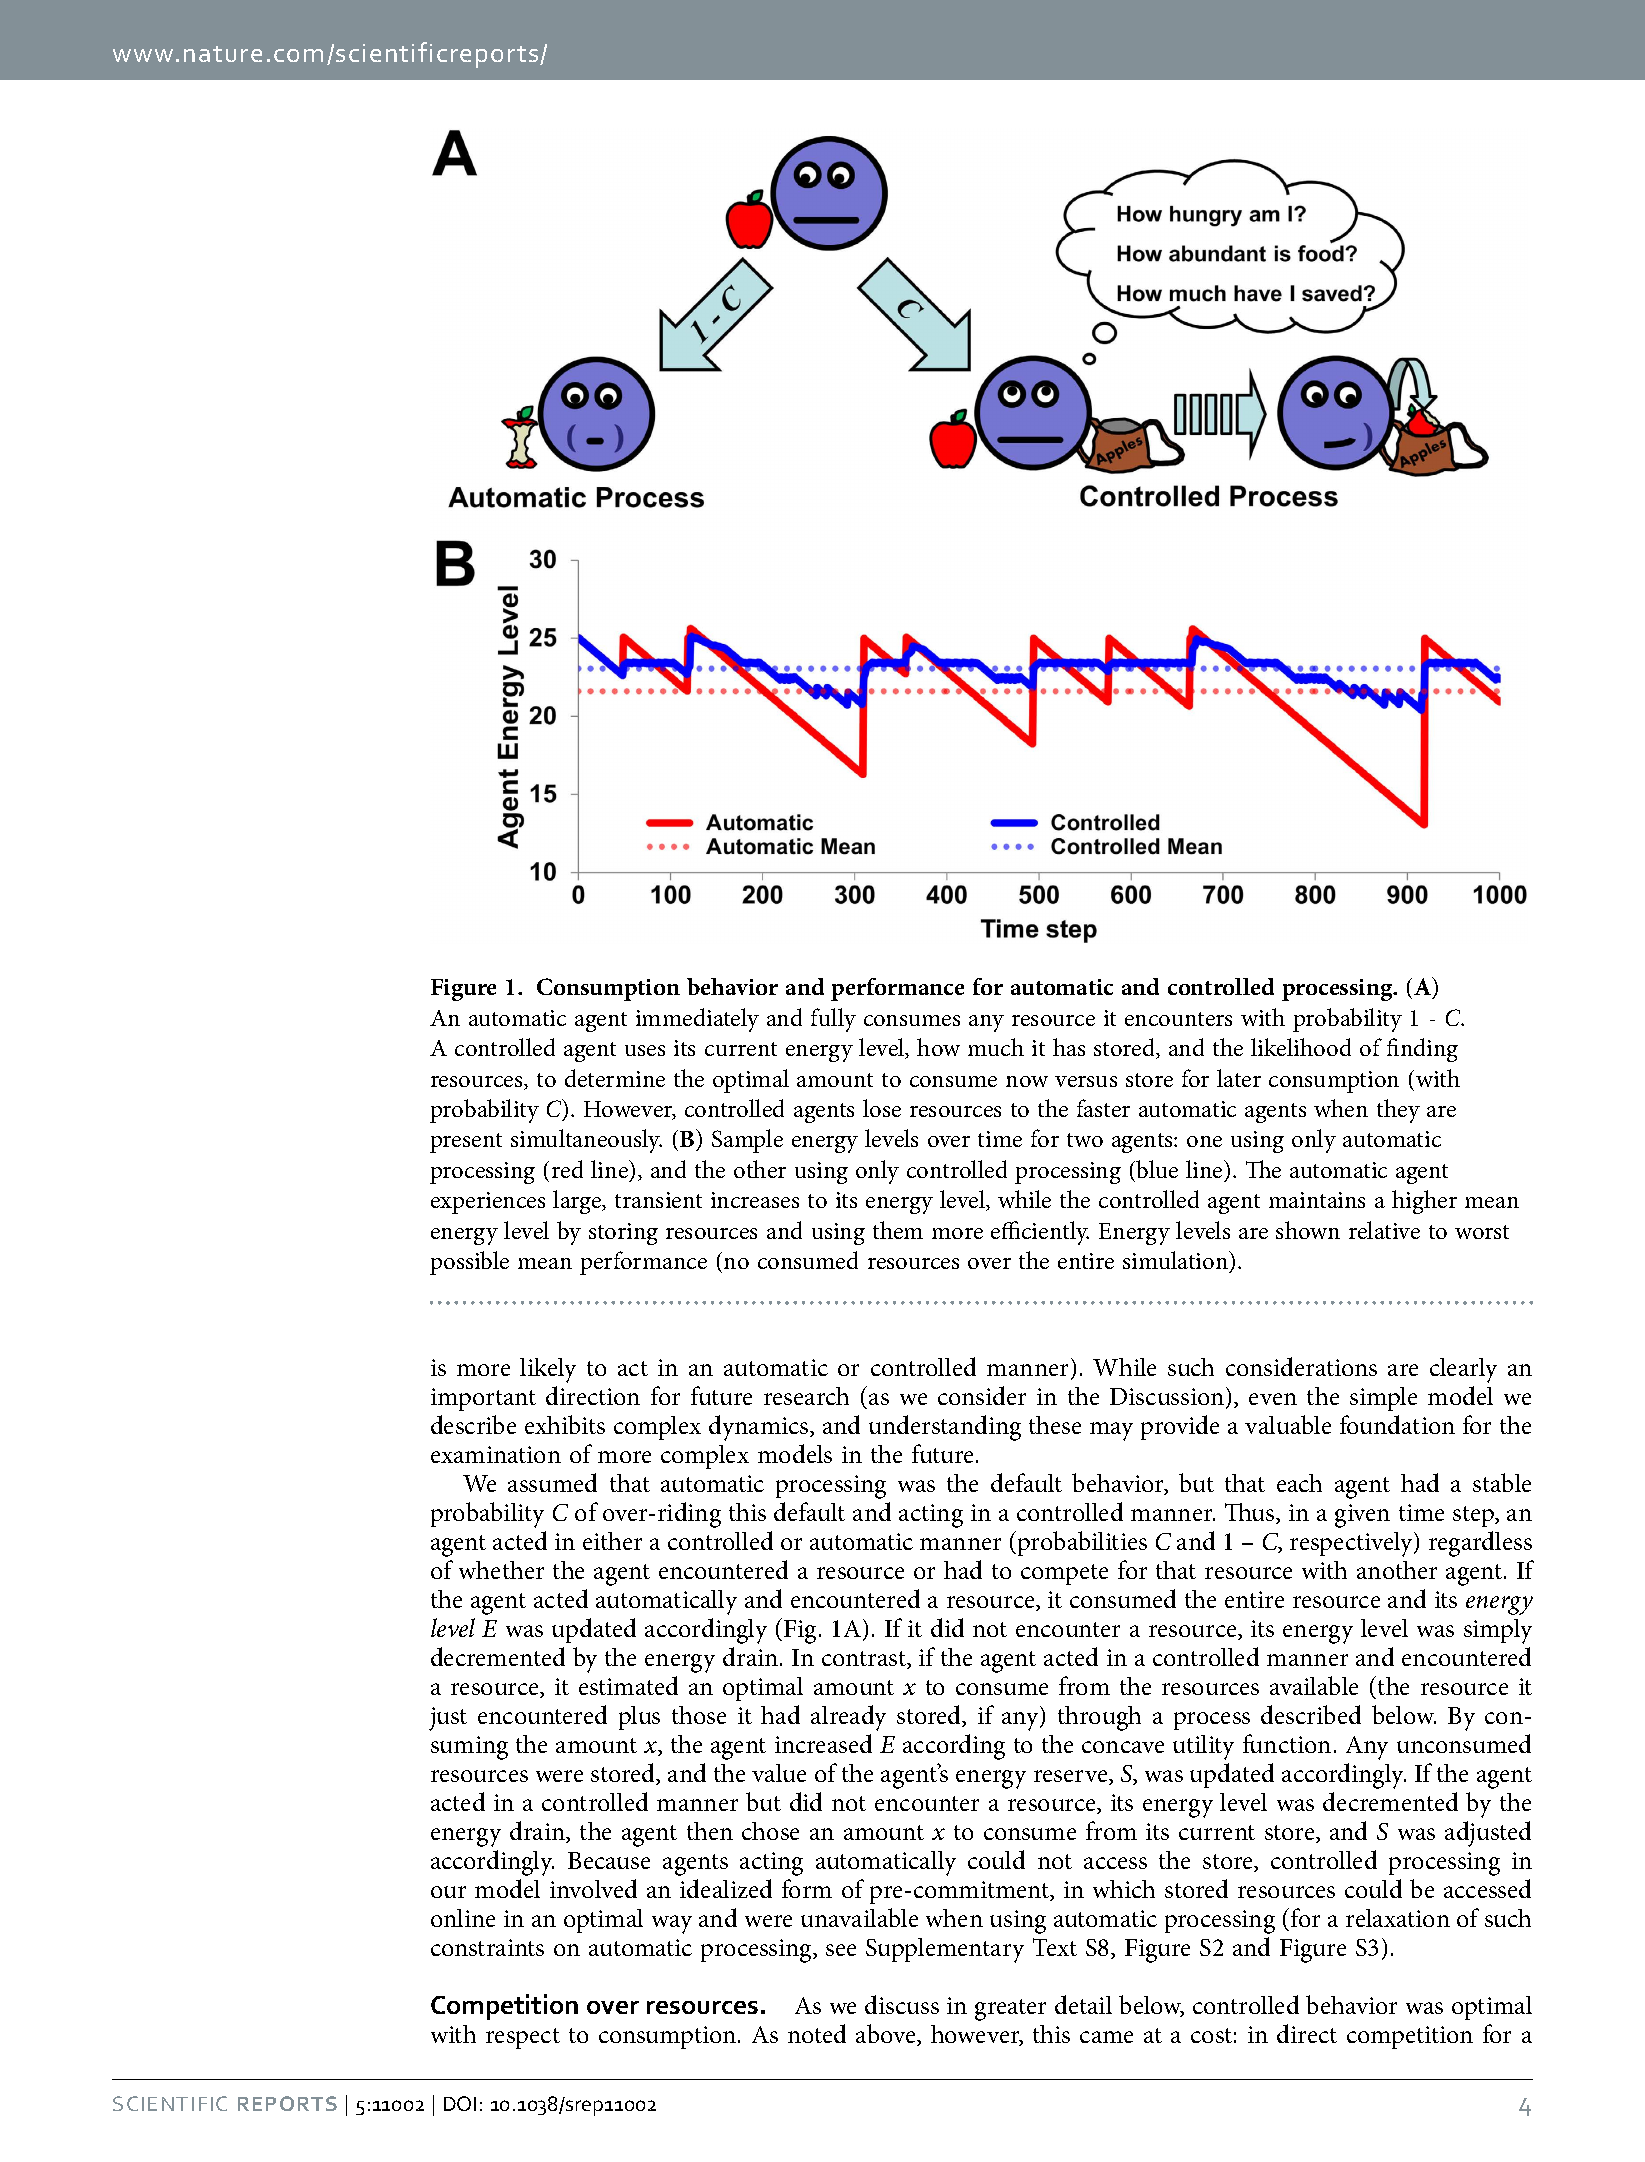  What do you see at coordinates (1040, 1233) in the screenshot?
I see `efficiently` at bounding box center [1040, 1233].
